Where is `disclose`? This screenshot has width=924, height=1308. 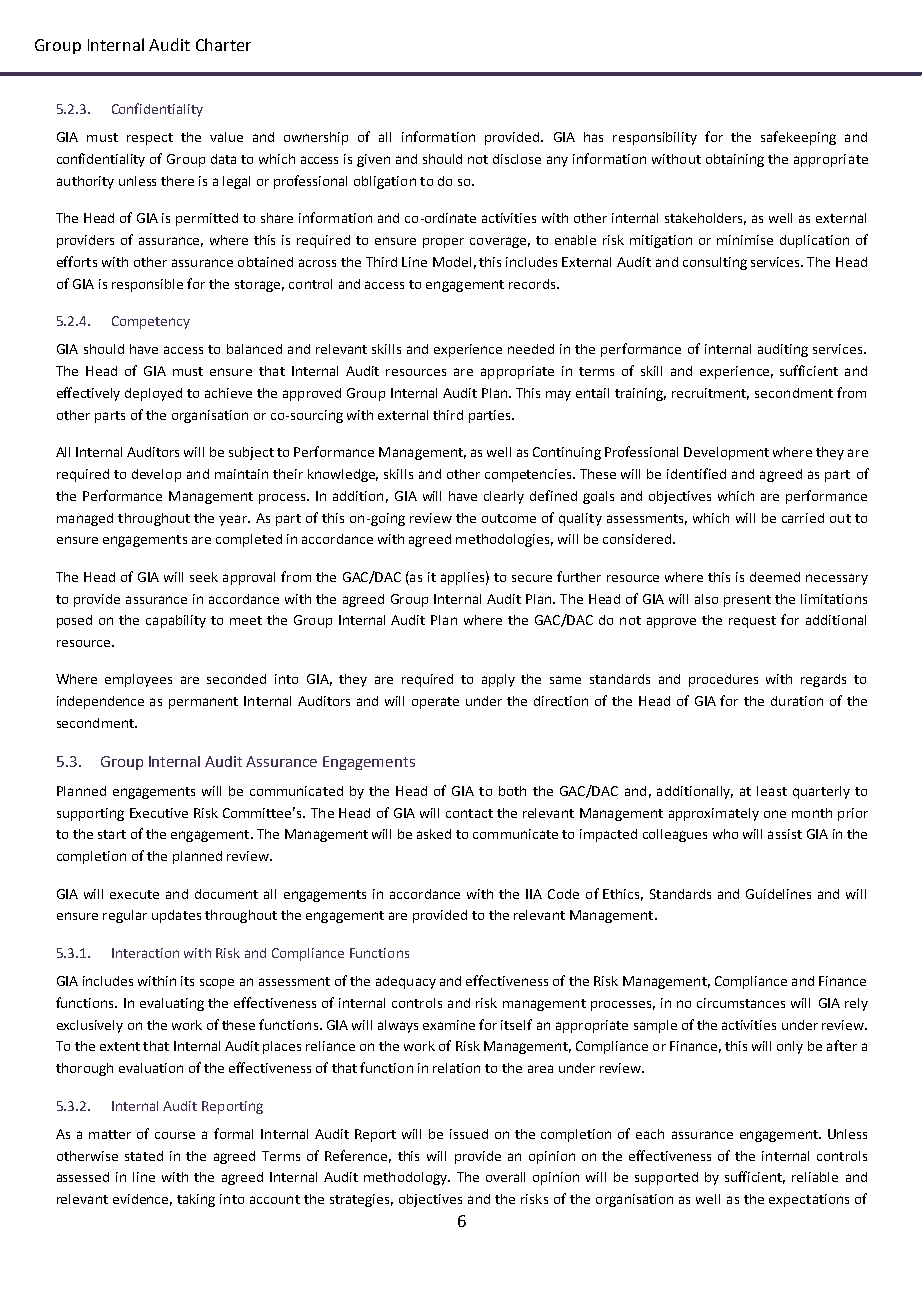
disclose is located at coordinates (517, 159).
